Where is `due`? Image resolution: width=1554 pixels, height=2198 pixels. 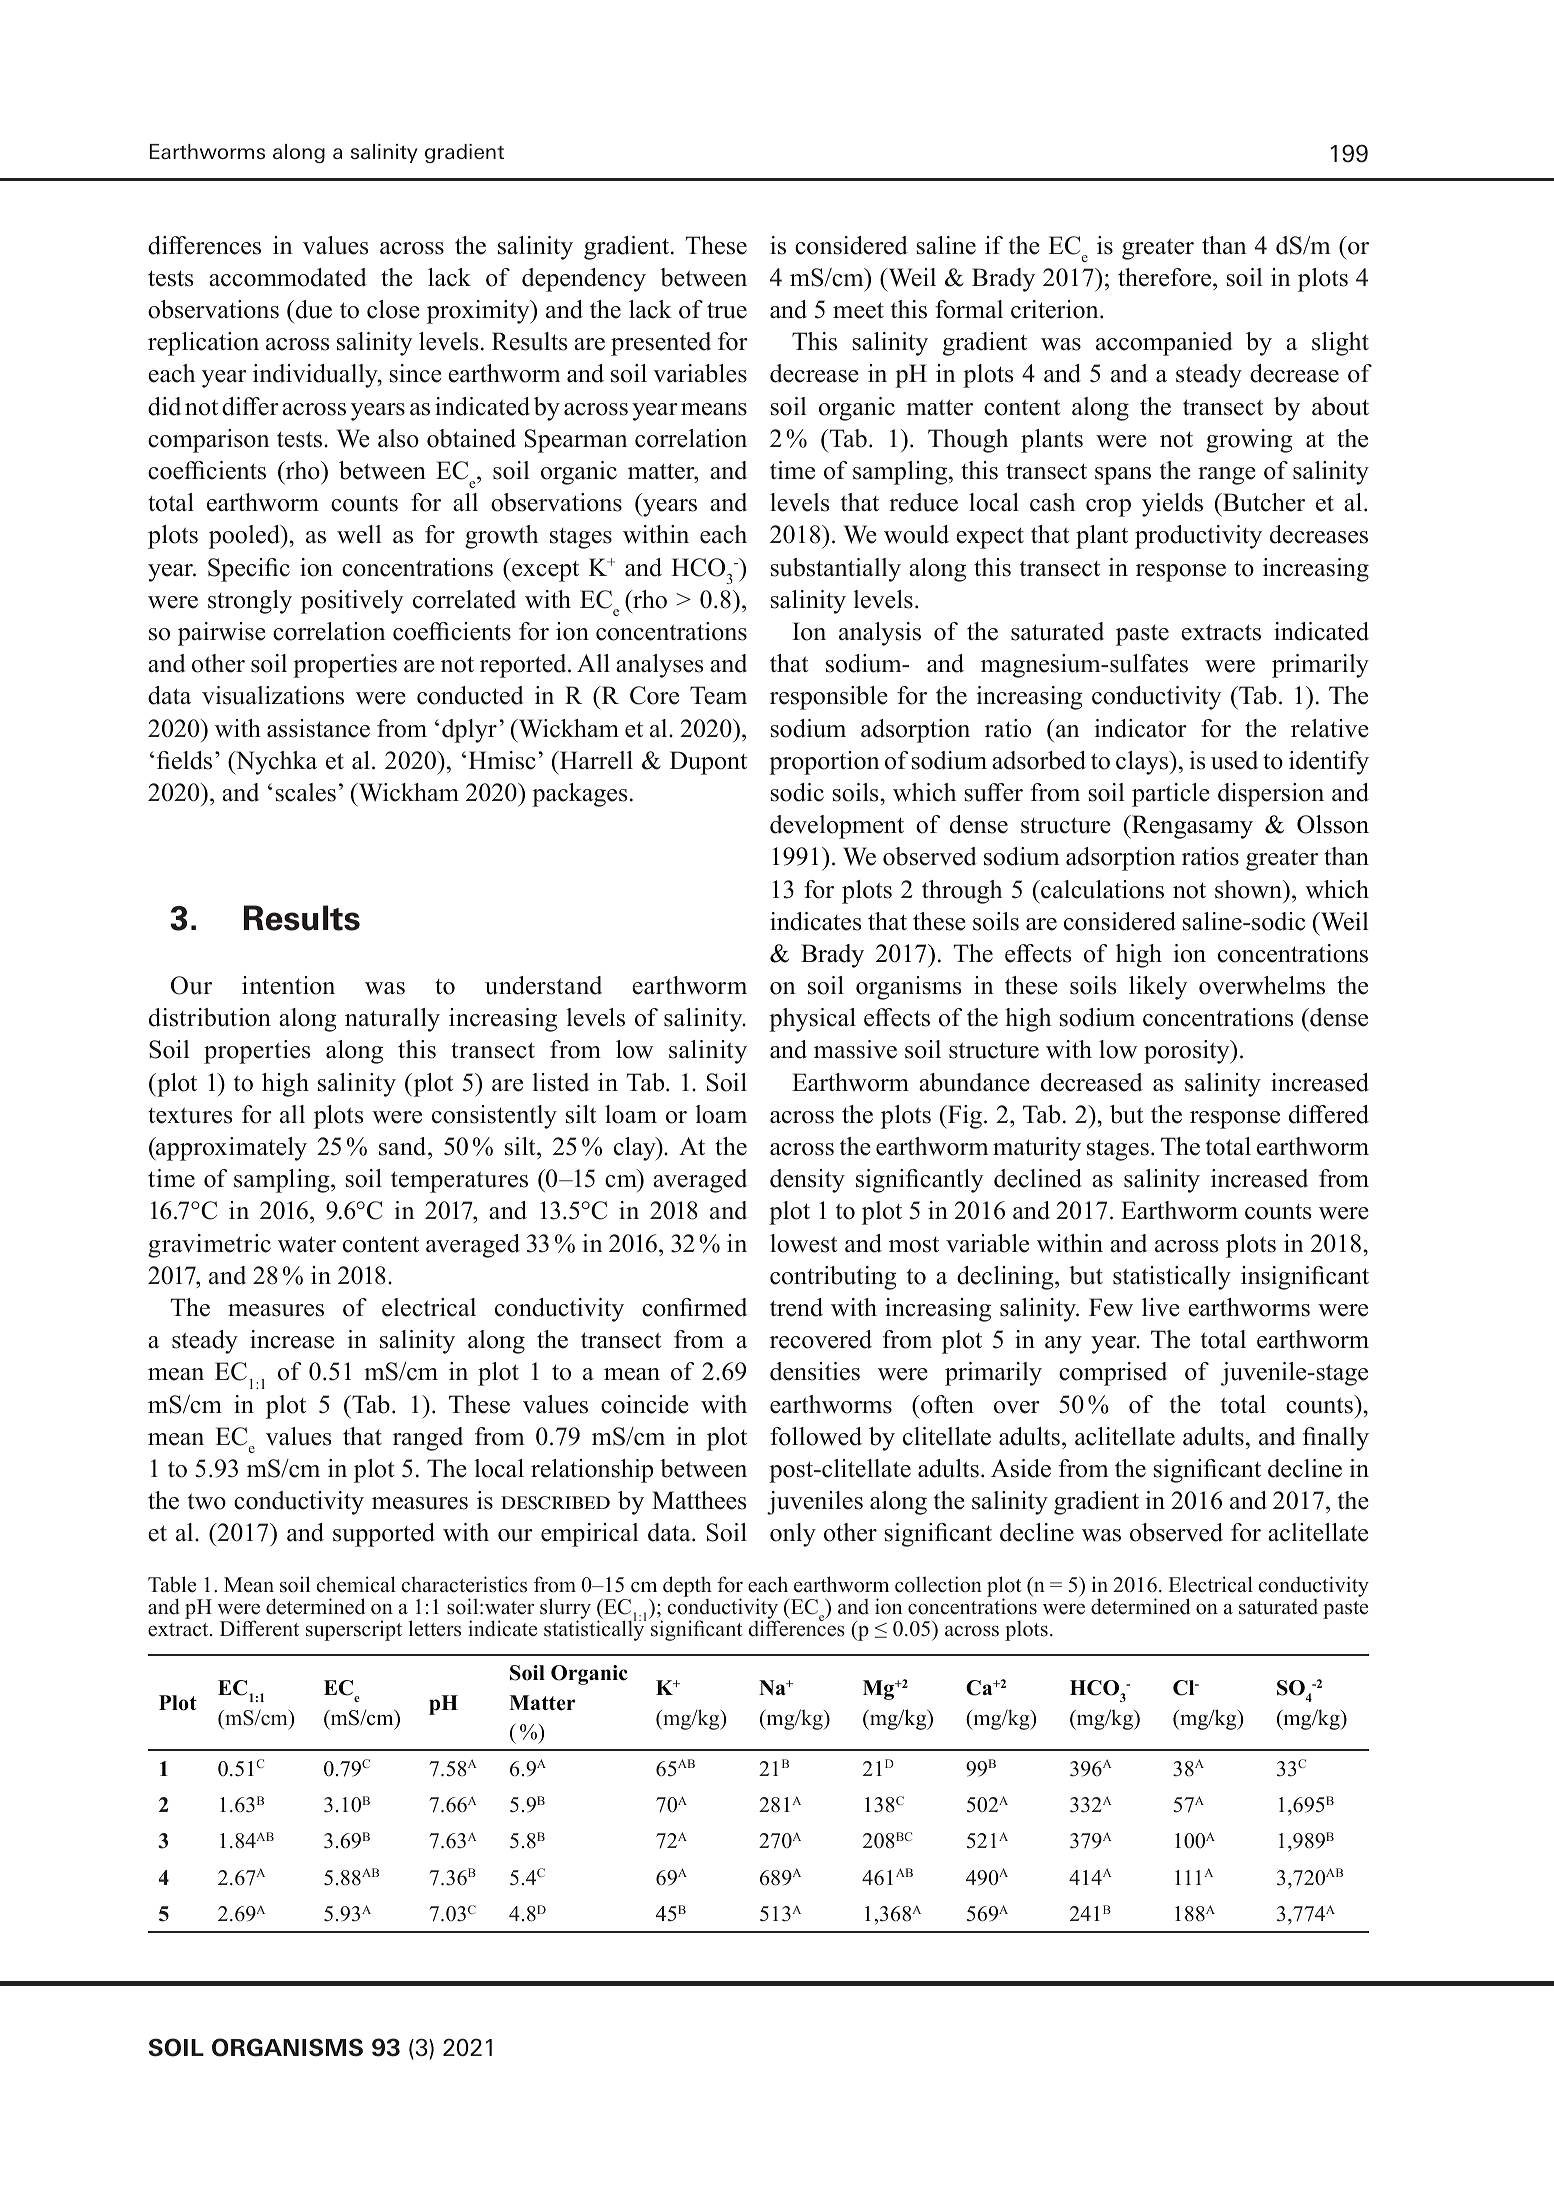 due is located at coordinates (314, 309).
